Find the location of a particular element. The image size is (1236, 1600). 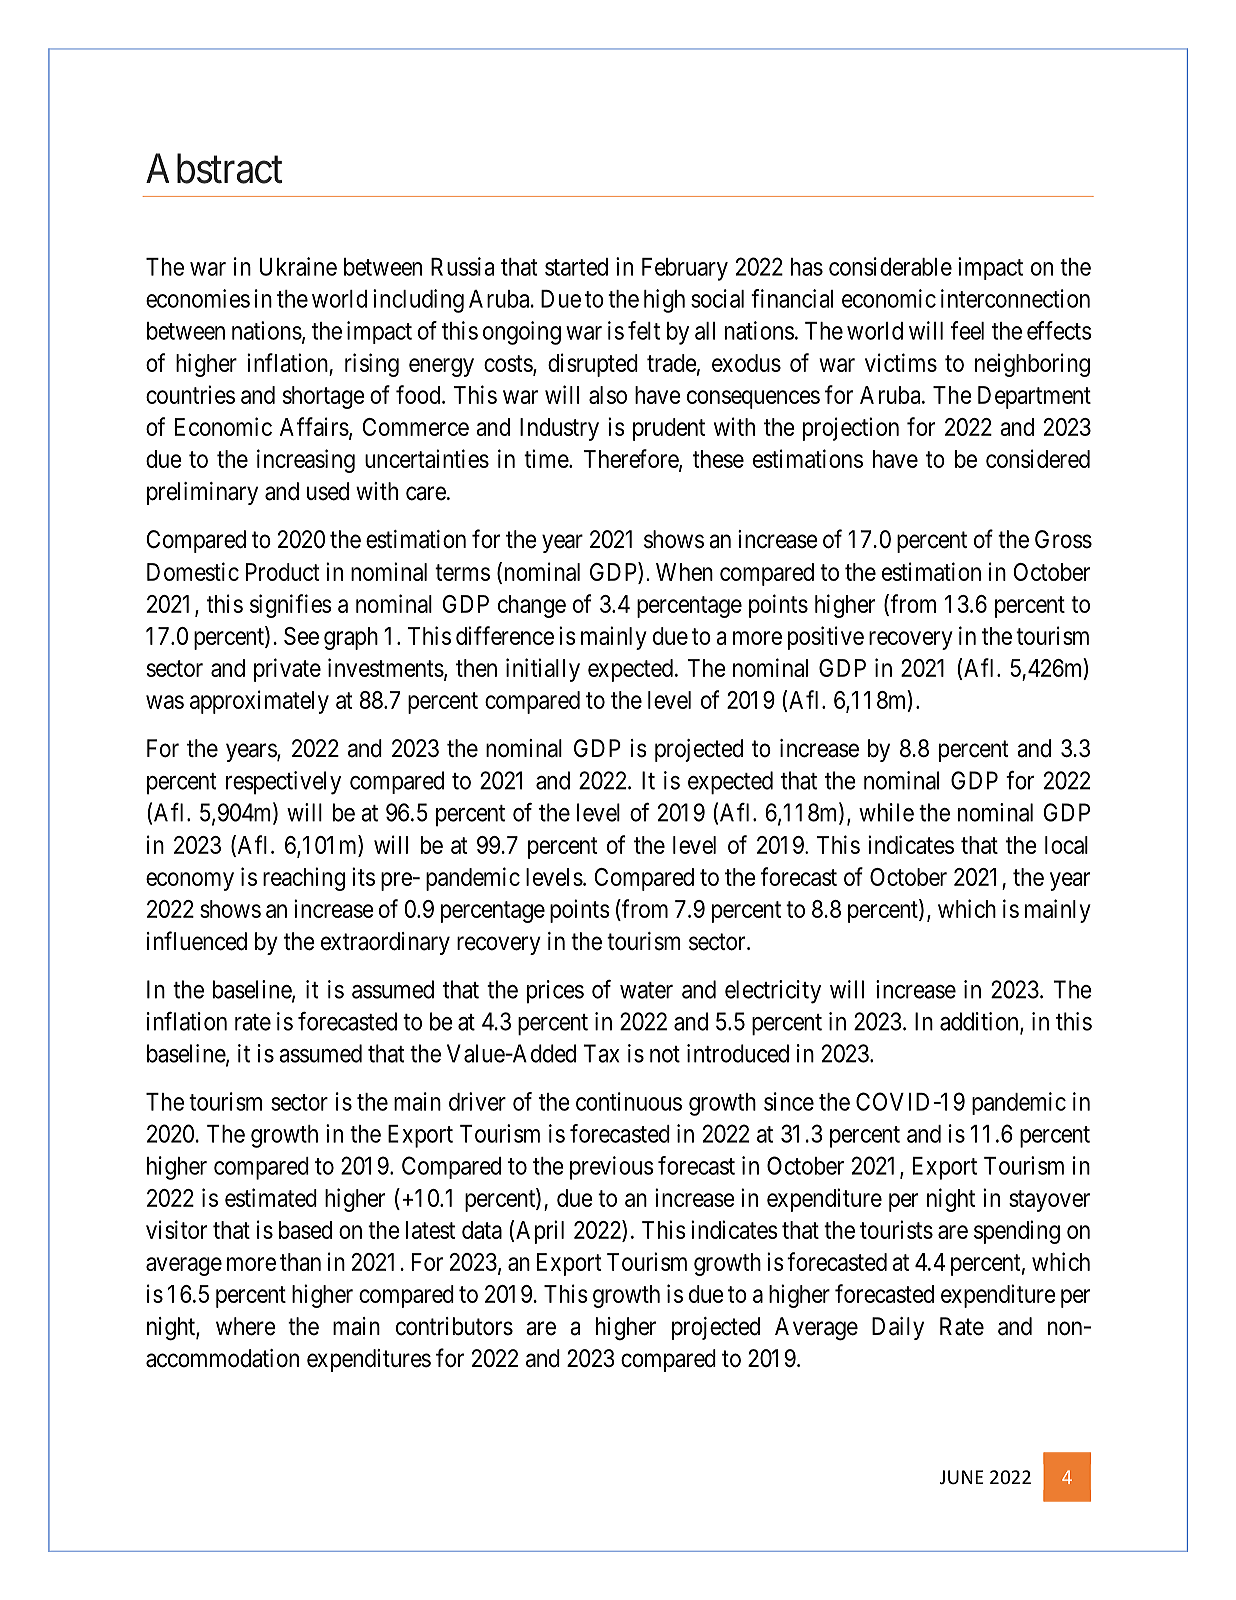

estimated is located at coordinates (271, 1197).
